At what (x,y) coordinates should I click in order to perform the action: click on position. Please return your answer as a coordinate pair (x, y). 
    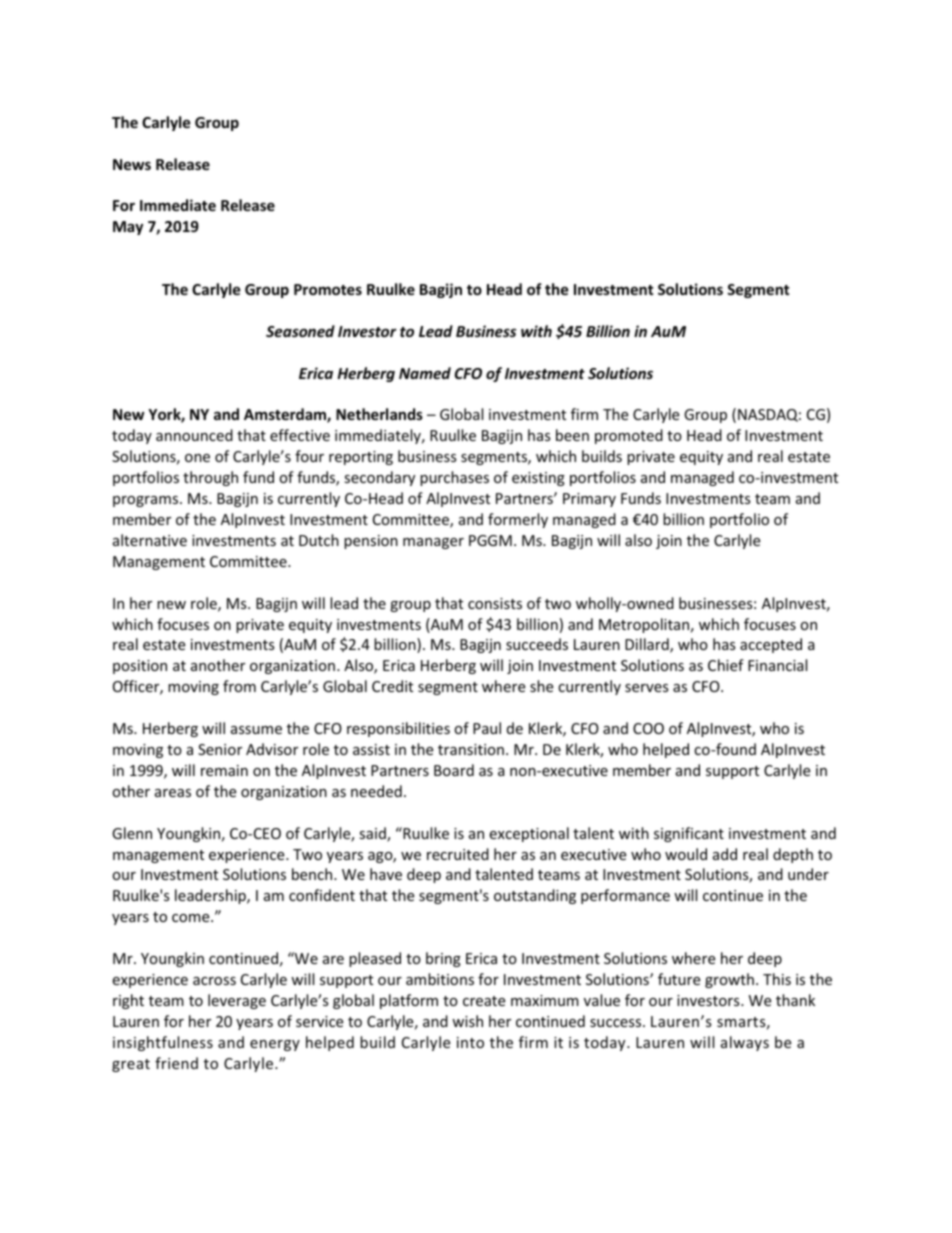
    Looking at the image, I should click on (140, 667).
